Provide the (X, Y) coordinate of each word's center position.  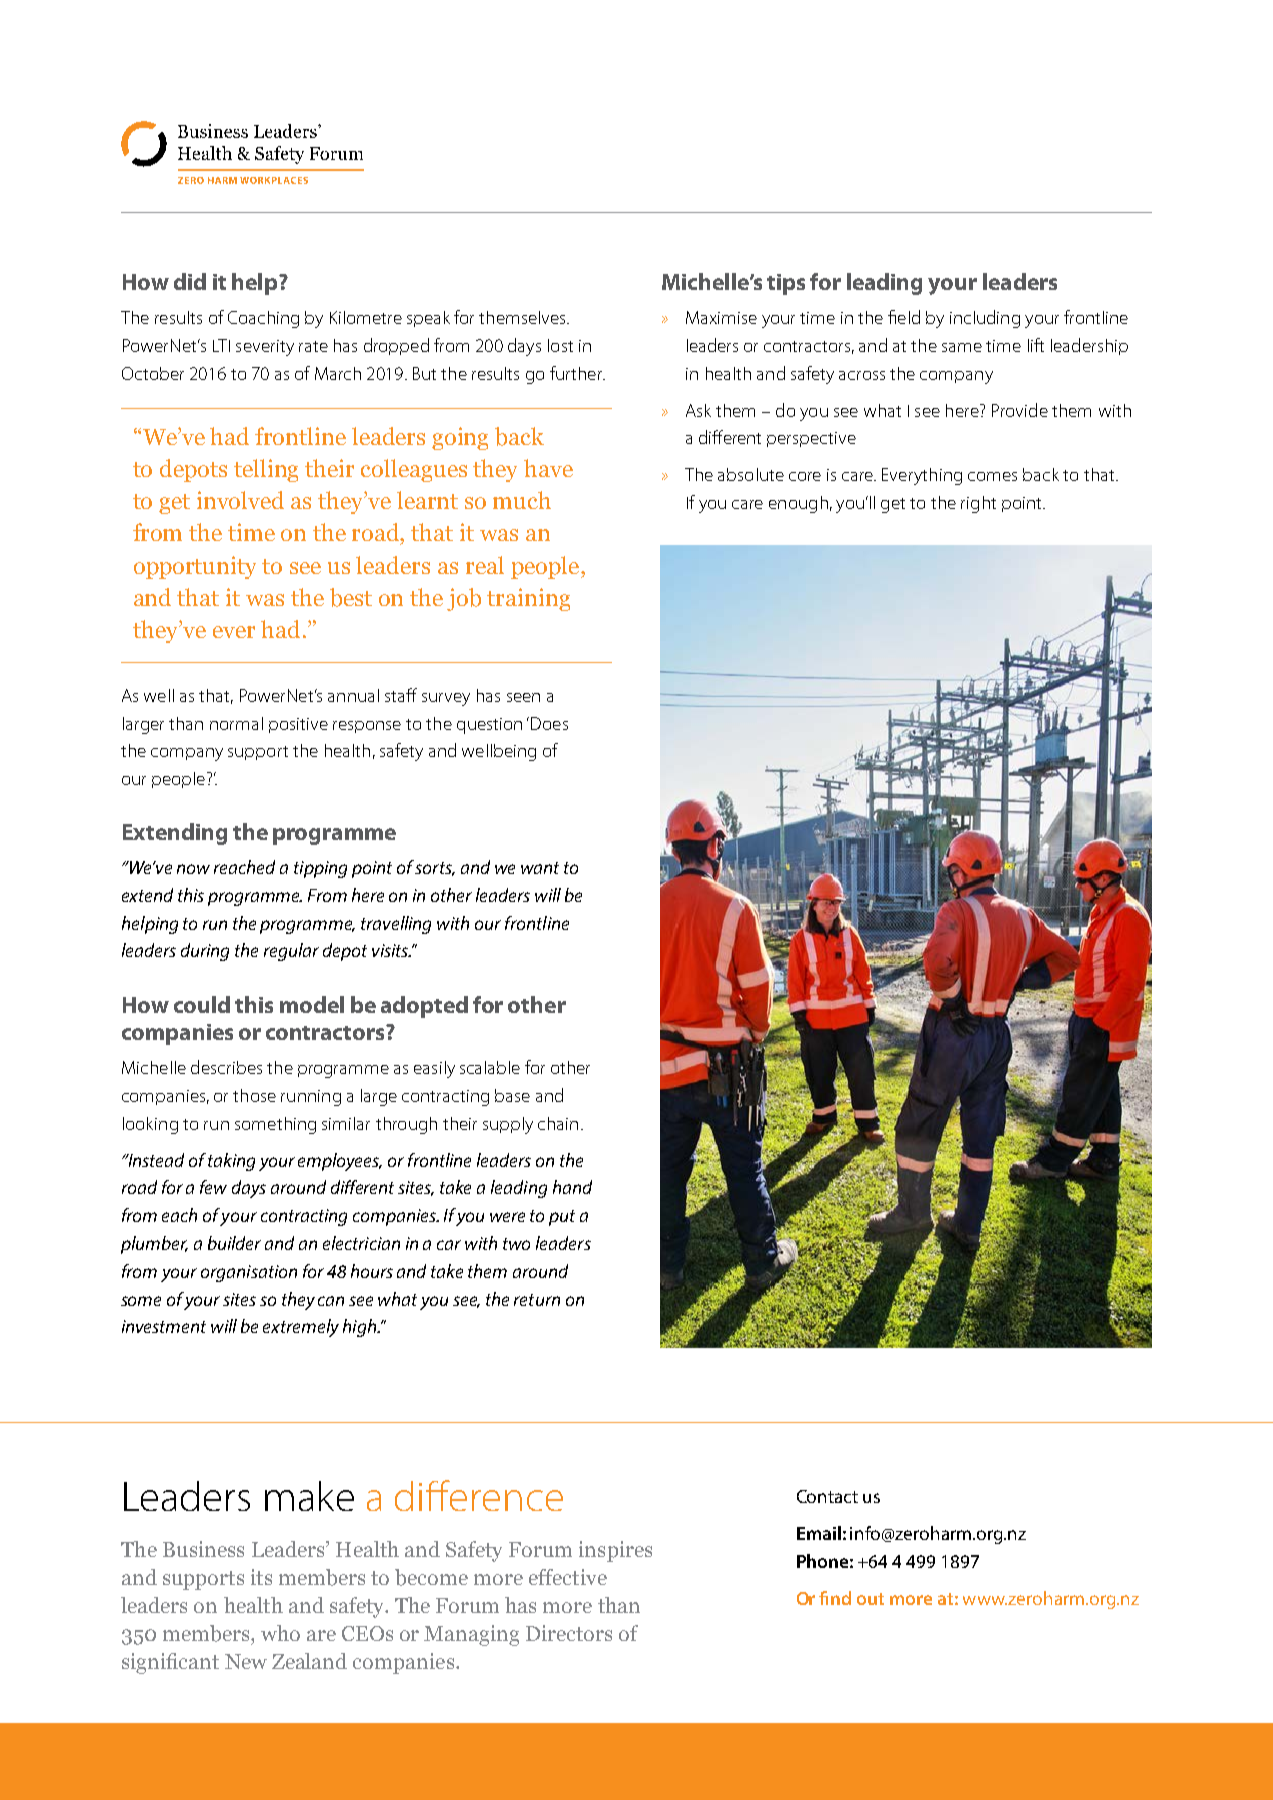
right (978, 504)
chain (558, 1123)
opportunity (195, 567)
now (193, 869)
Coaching (263, 319)
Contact (827, 1496)
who (280, 1633)
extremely (301, 1328)
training (528, 599)
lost (560, 345)
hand (572, 1187)
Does (549, 723)
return (537, 1300)
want (540, 868)
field (904, 317)
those (254, 1095)
